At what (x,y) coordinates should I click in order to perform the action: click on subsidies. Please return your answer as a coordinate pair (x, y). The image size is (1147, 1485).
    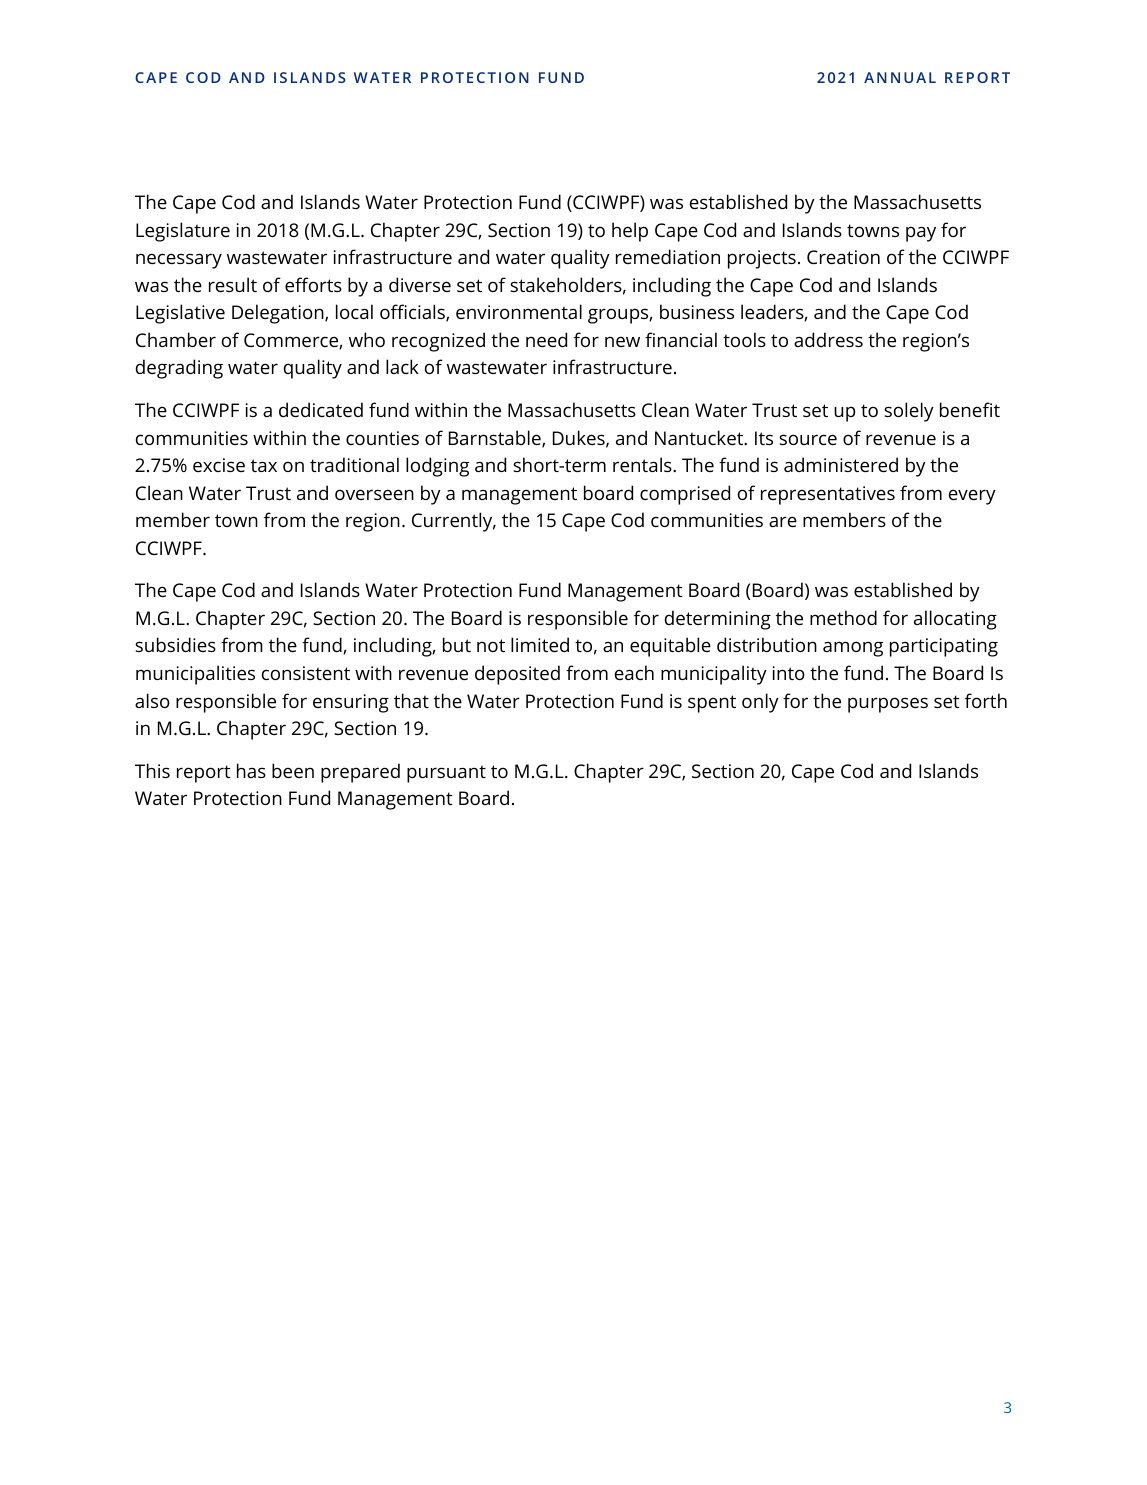
    Looking at the image, I should click on (175, 644).
